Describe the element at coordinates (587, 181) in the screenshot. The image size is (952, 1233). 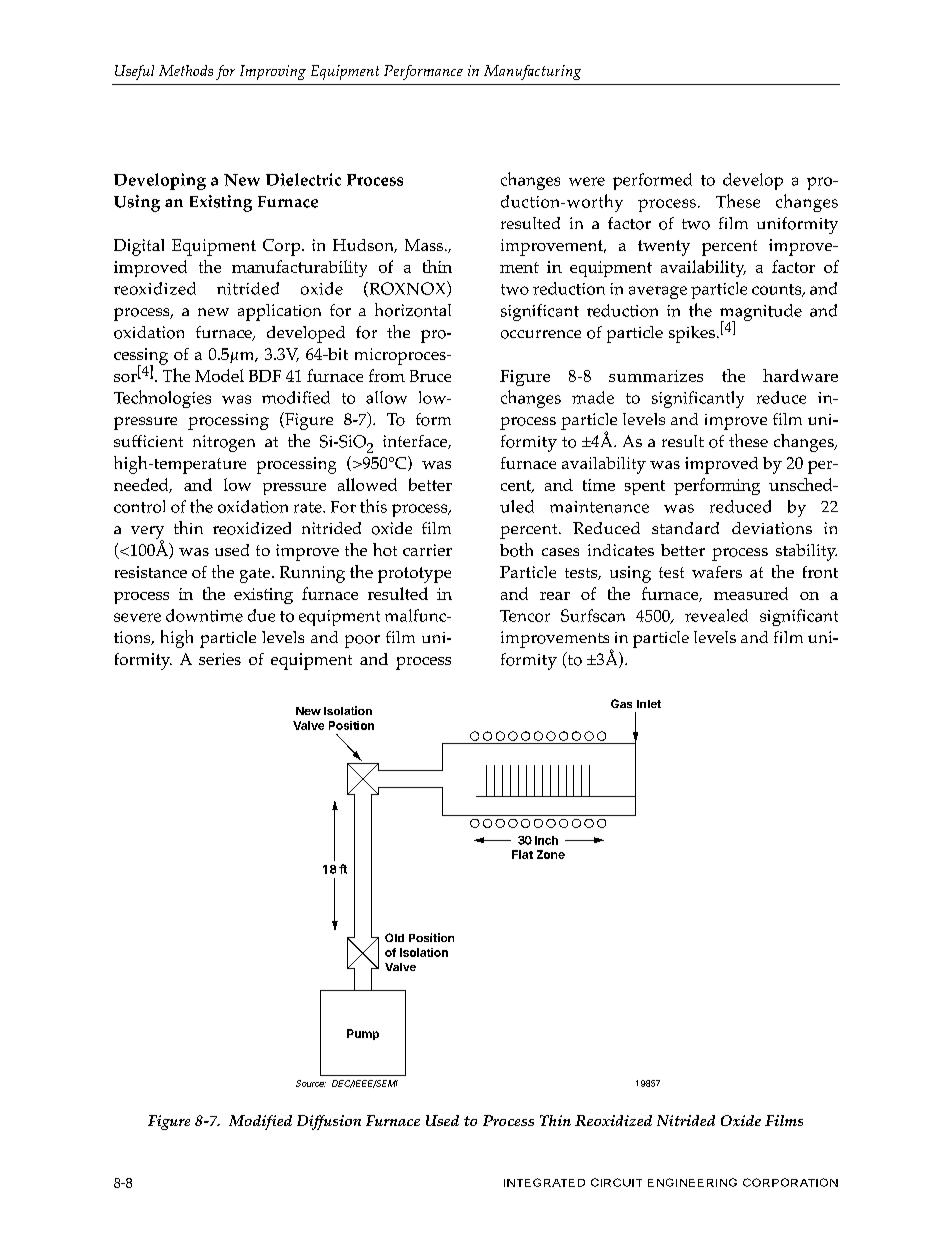
I see `were` at that location.
